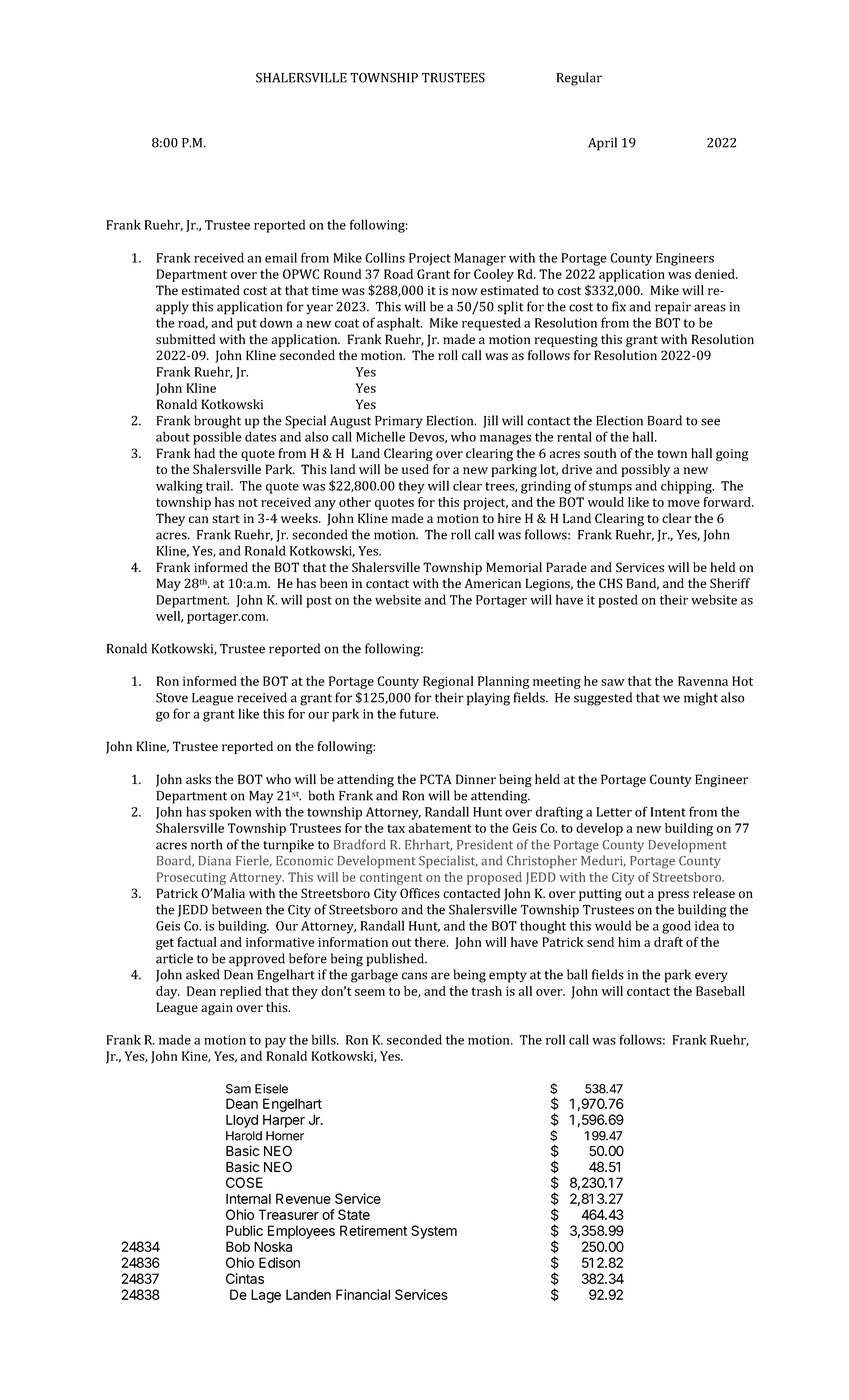 The height and width of the screenshot is (1400, 849). Describe the element at coordinates (711, 977) in the screenshot. I see `every` at that location.
